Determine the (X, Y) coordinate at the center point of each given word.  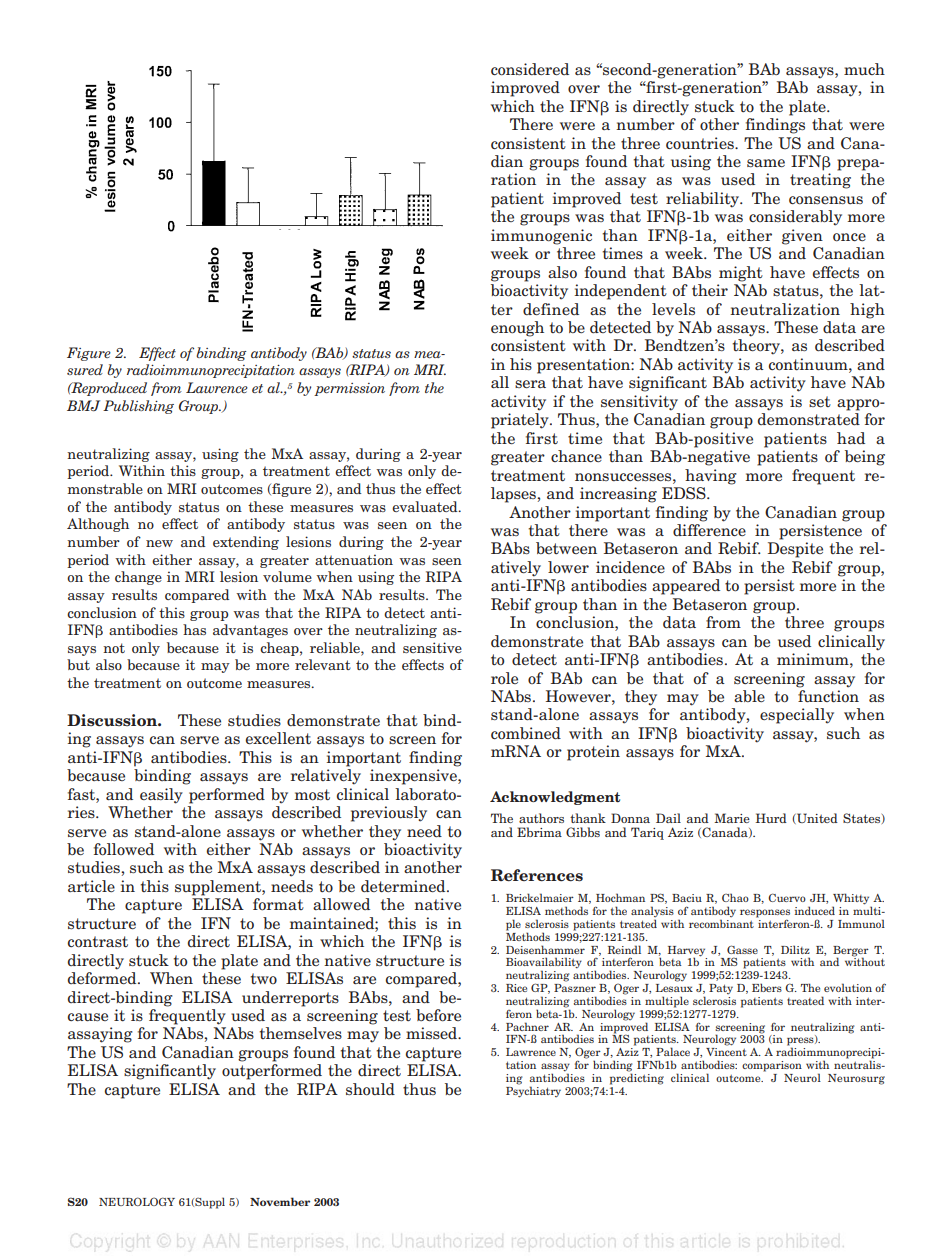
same (766, 163)
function (828, 696)
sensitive (432, 647)
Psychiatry (533, 1091)
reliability (704, 200)
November (280, 1201)
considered (530, 69)
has (194, 629)
